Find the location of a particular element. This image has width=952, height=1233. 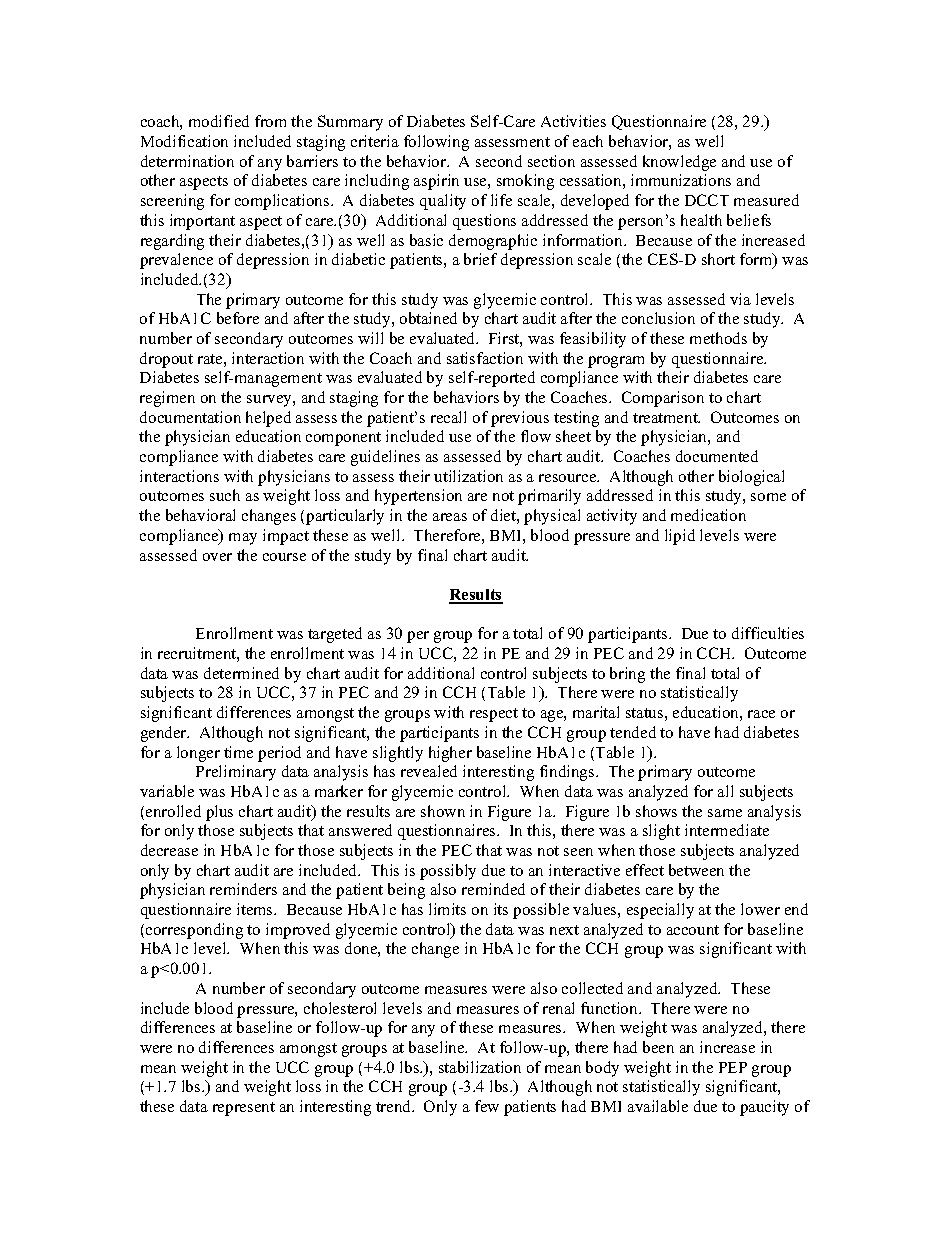

knowledge is located at coordinates (679, 163).
